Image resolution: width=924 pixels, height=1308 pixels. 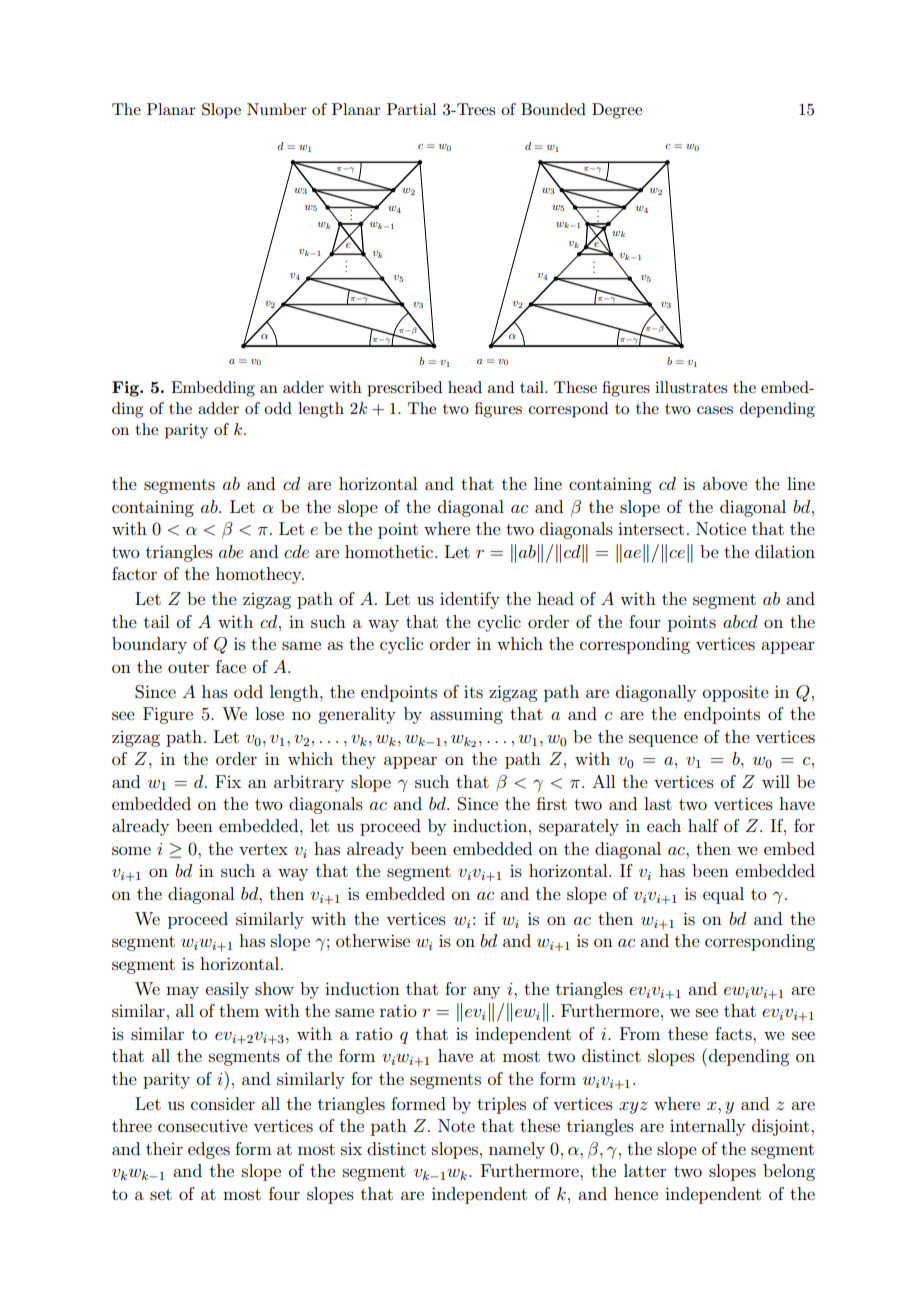 I want to click on Partial, so click(x=412, y=109).
